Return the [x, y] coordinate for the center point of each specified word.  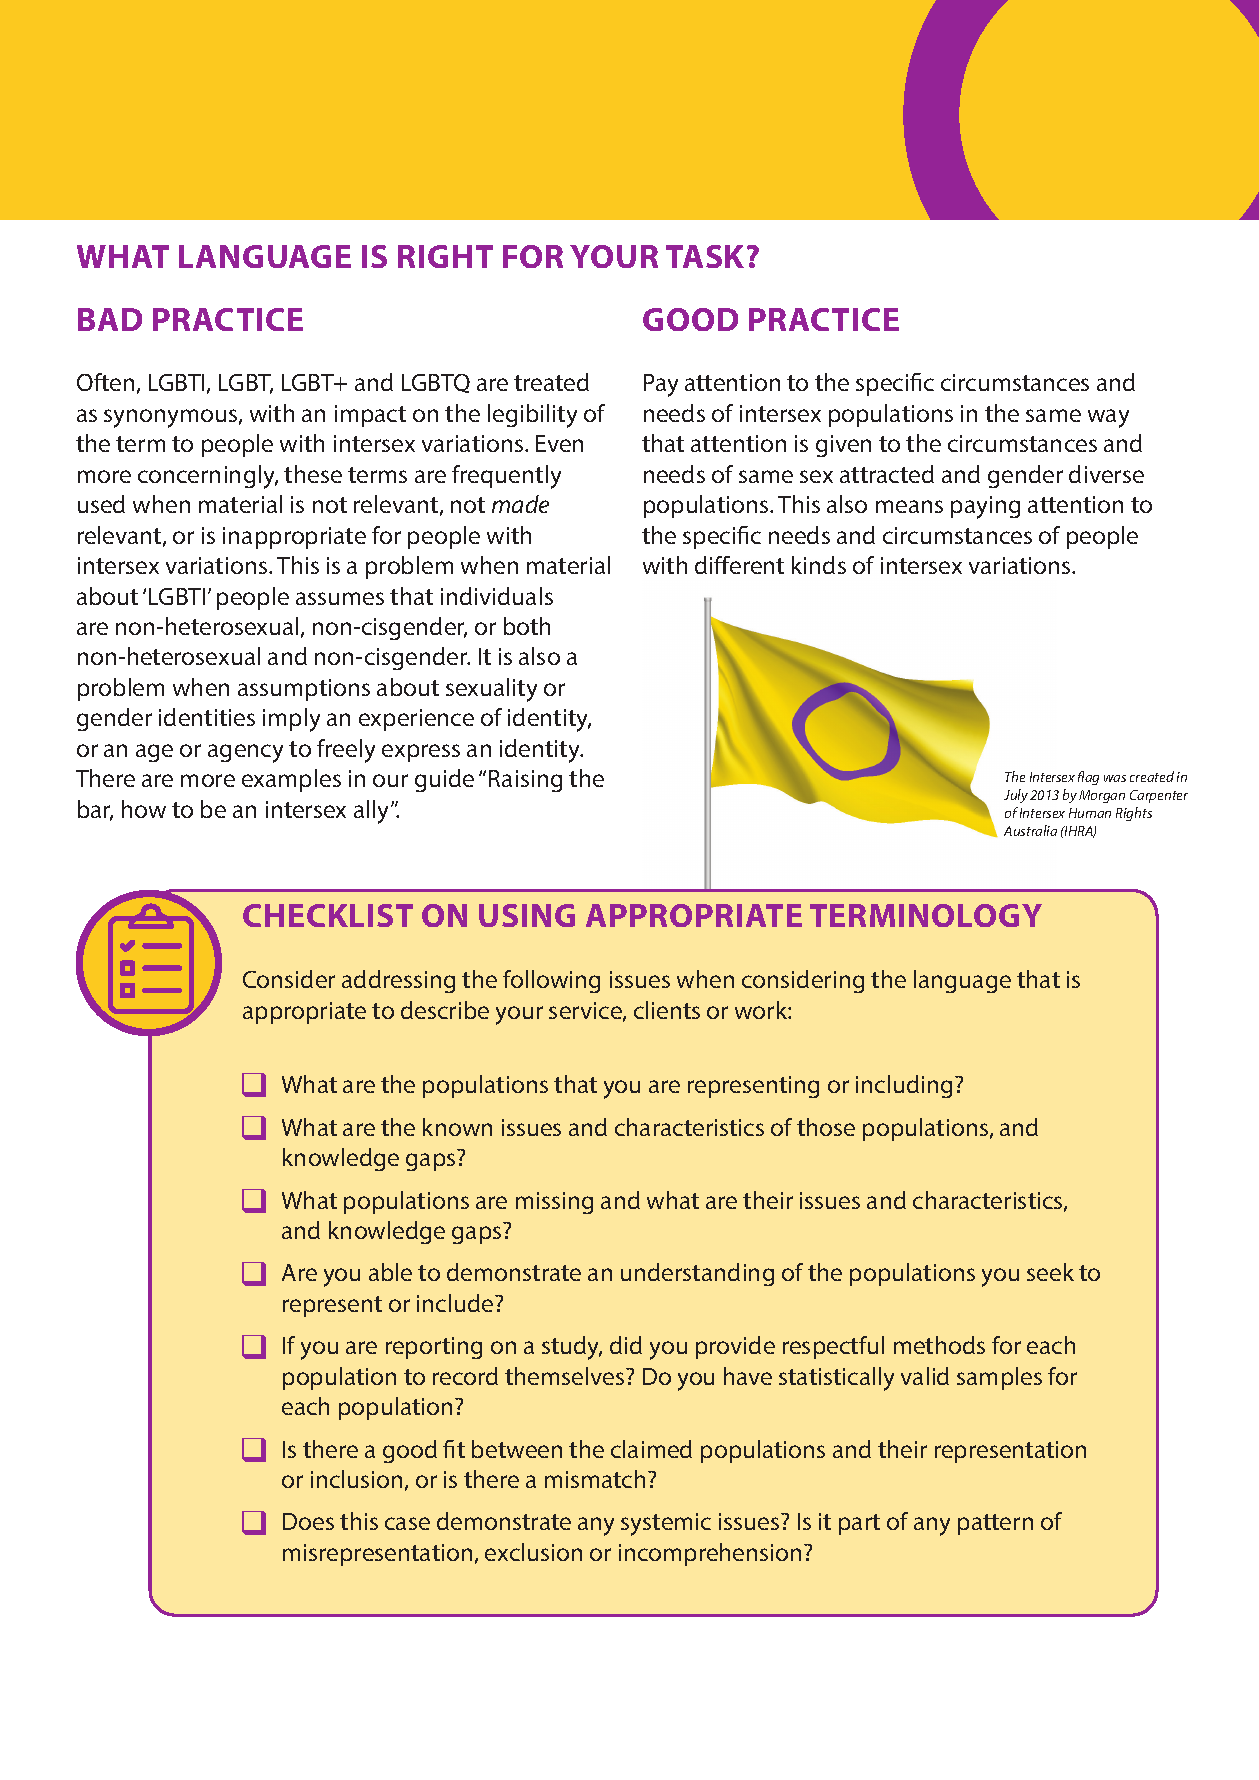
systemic [666, 1524]
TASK [705, 256]
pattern [995, 1524]
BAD [110, 319]
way [1108, 418]
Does [308, 1521]
